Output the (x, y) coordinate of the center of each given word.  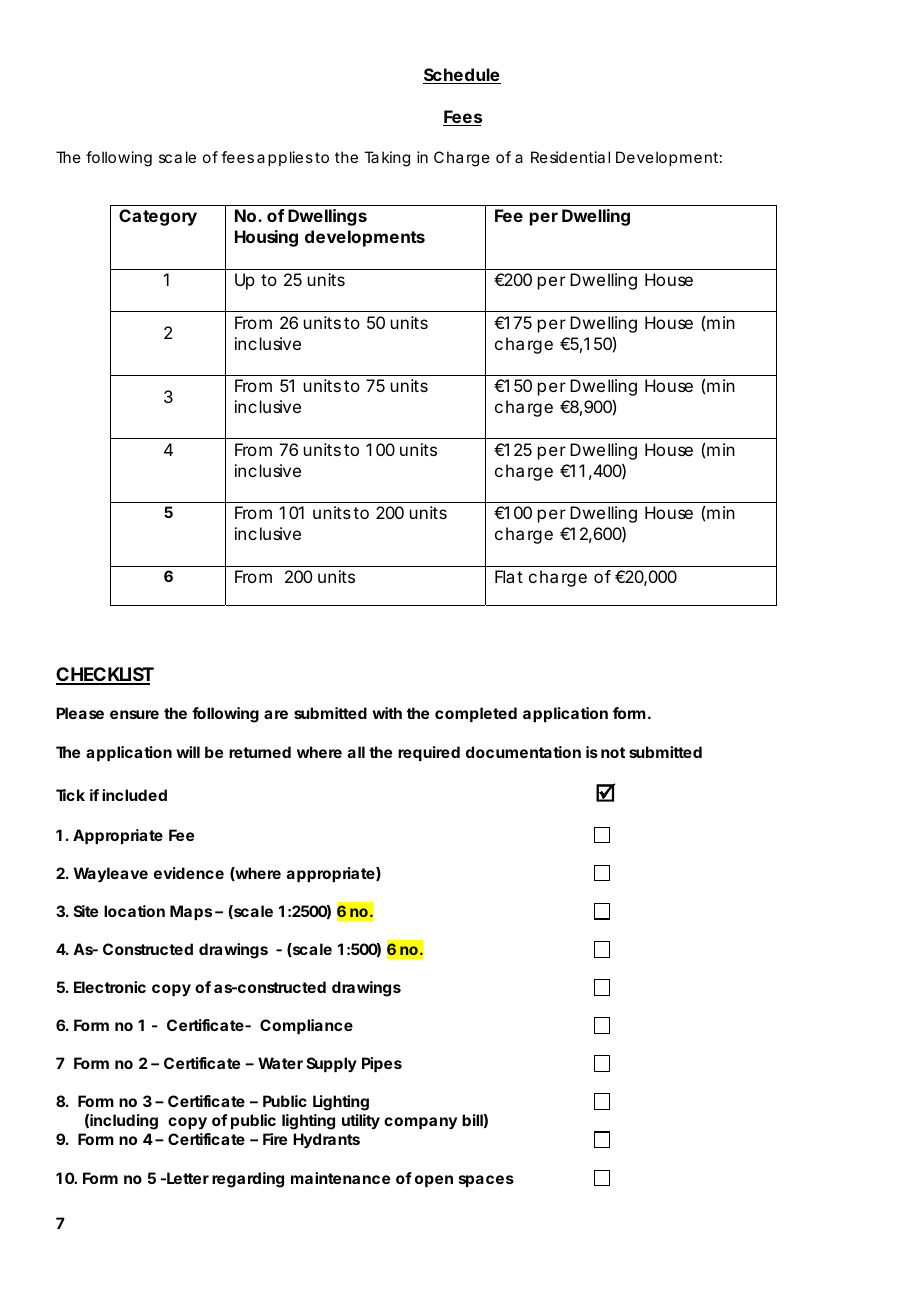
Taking (387, 159)
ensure (134, 714)
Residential (570, 157)
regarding (248, 1180)
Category (158, 217)
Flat (509, 576)
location (134, 911)
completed (476, 714)
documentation (523, 752)
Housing (266, 238)
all (356, 752)
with (387, 713)
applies (285, 158)
